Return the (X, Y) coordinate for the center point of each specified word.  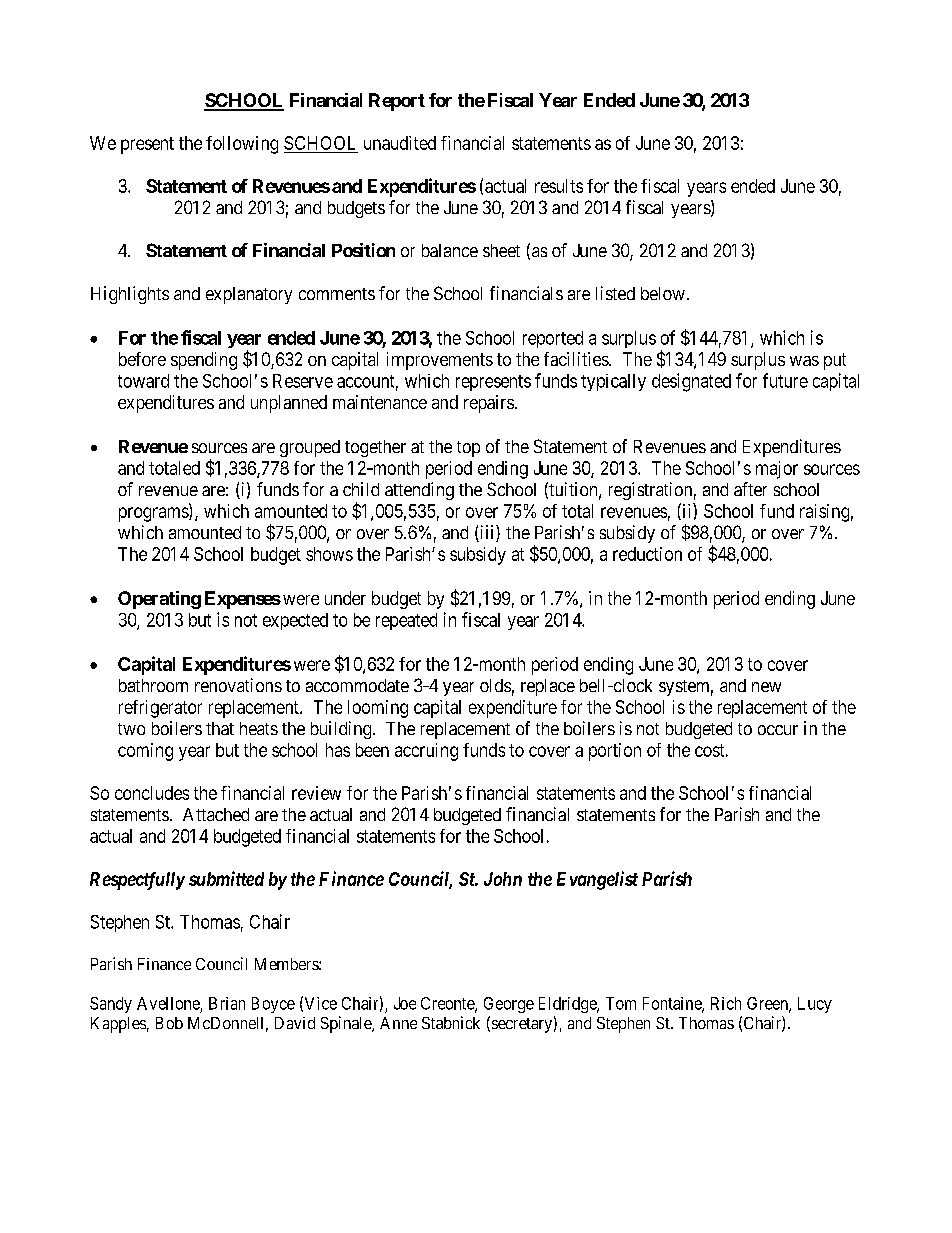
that (220, 728)
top (468, 449)
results (559, 186)
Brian (227, 1003)
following (242, 145)
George (509, 1005)
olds (495, 685)
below (663, 293)
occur (778, 730)
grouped (310, 448)
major (777, 470)
